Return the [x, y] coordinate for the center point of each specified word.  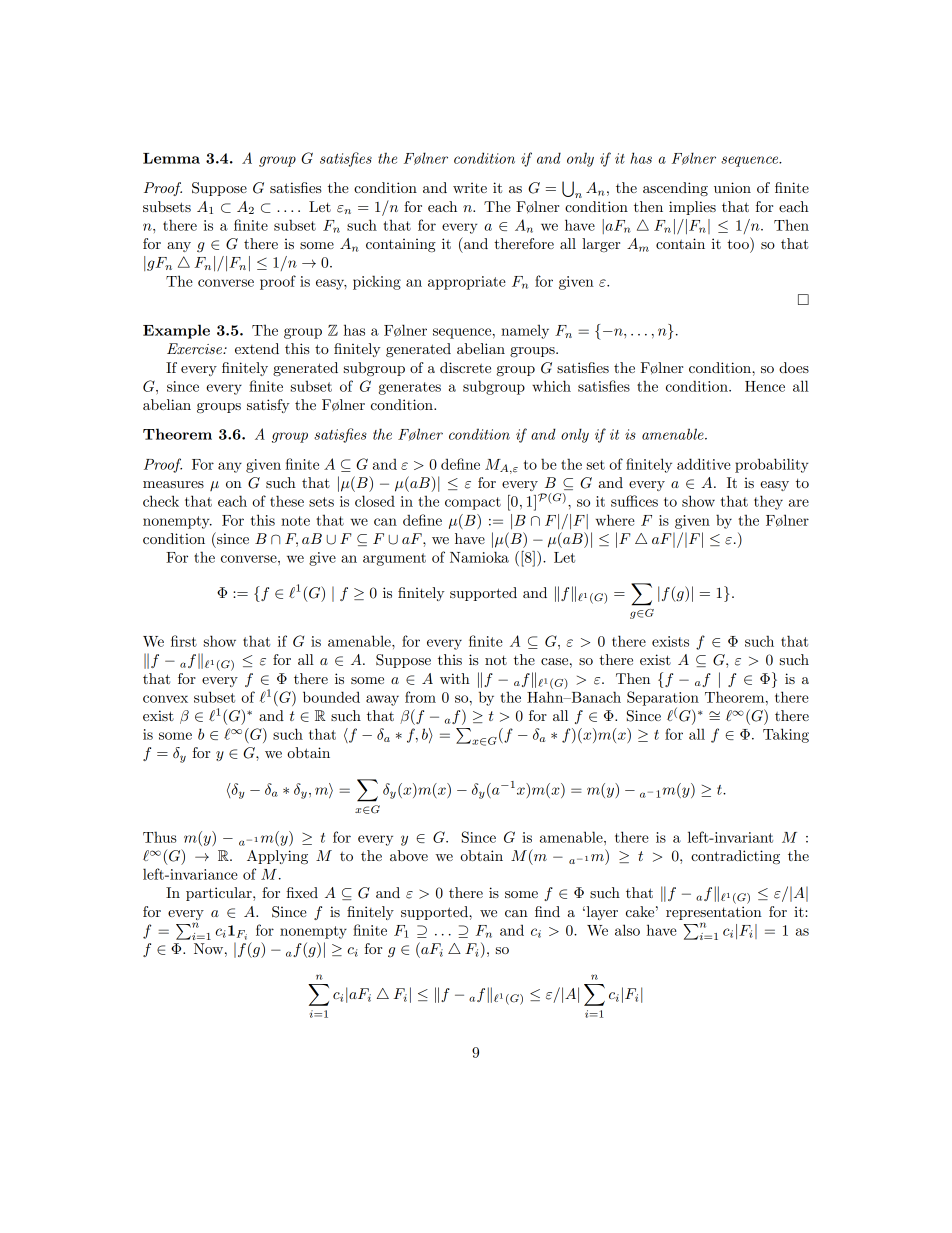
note [295, 521]
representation [714, 913]
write [470, 188]
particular [220, 894]
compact [473, 503]
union [732, 187]
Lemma [171, 158]
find [547, 911]
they [768, 502]
